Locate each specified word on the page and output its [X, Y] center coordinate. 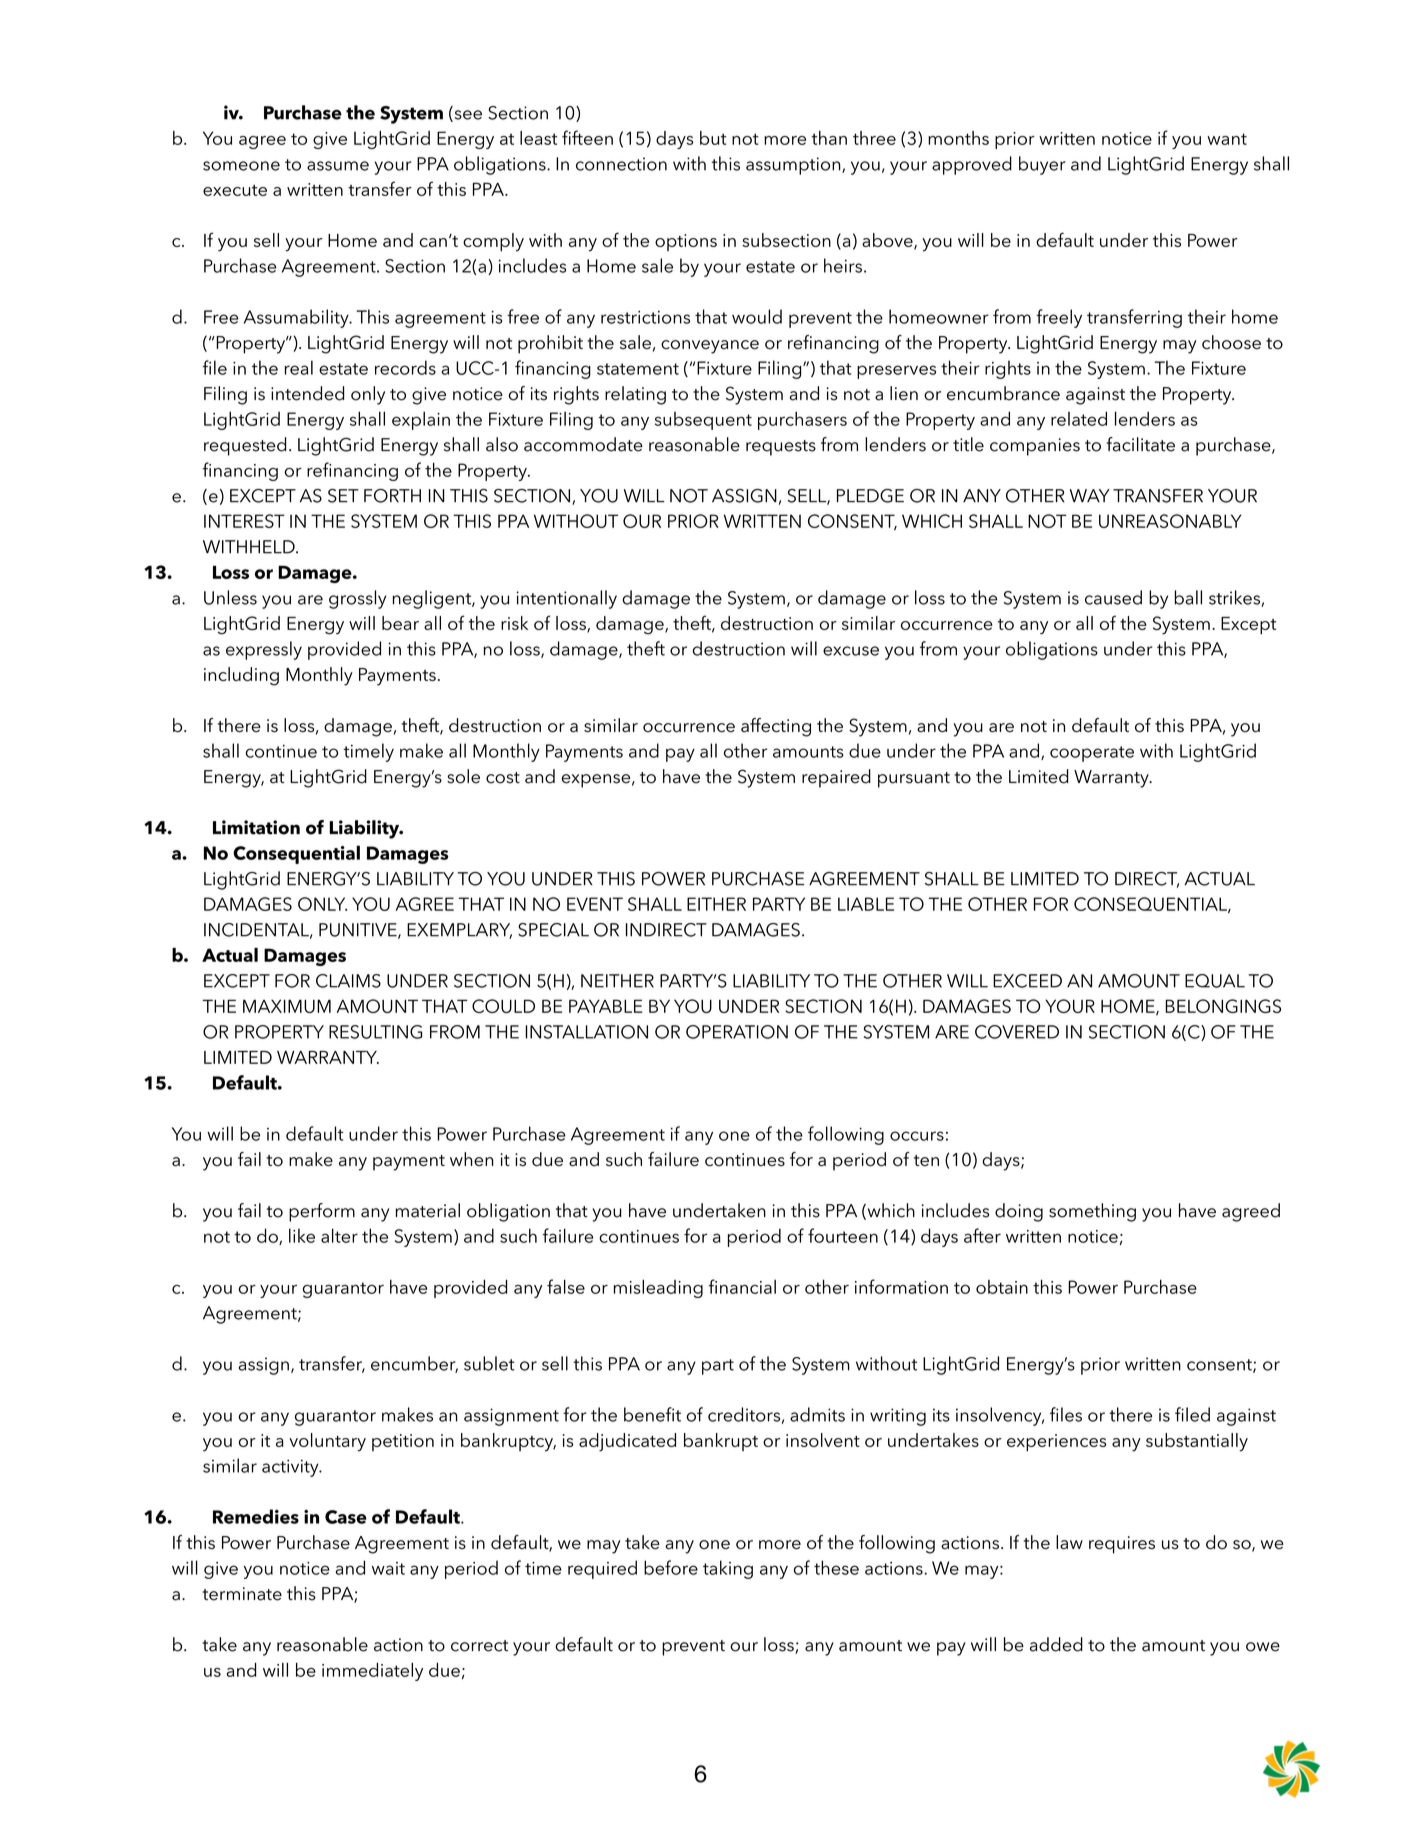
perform [322, 1212]
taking [728, 1569]
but [713, 138]
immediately [372, 1672]
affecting [776, 727]
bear [400, 623]
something [1092, 1212]
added [1056, 1644]
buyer [1042, 165]
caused [1113, 597]
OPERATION [737, 1032]
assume [338, 166]
